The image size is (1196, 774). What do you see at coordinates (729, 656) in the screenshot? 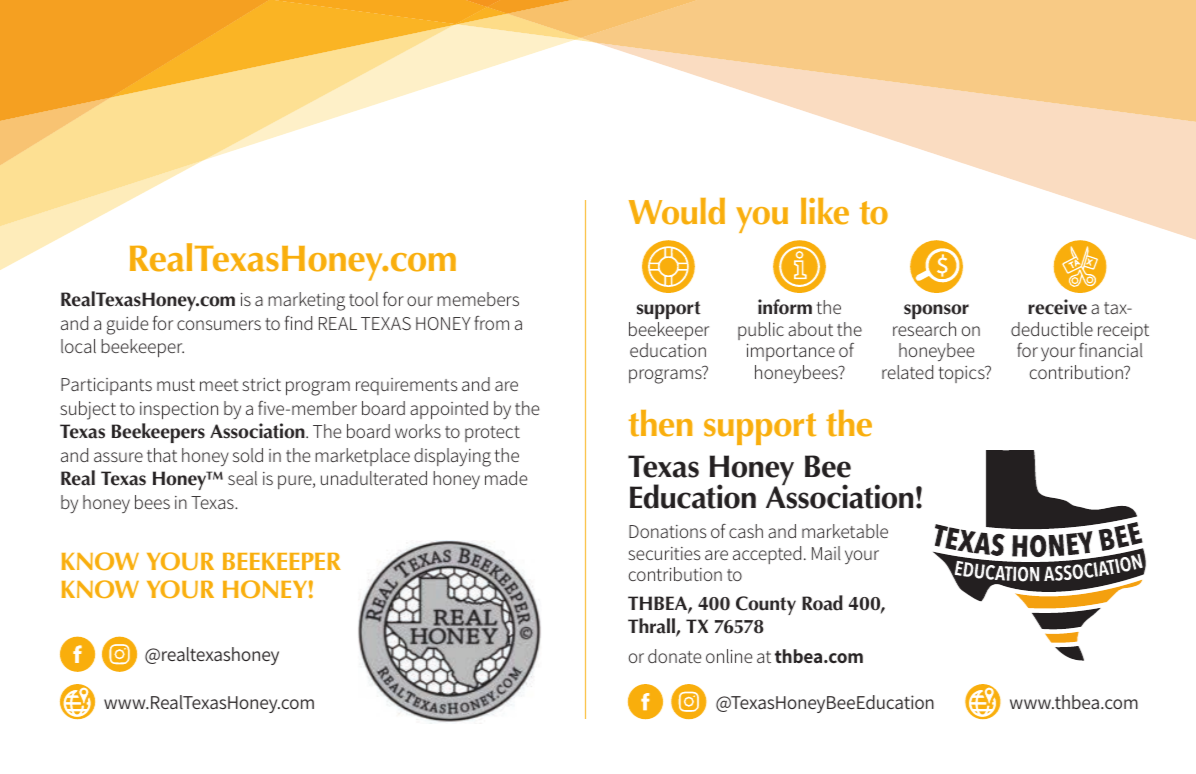
I see `online` at bounding box center [729, 656].
